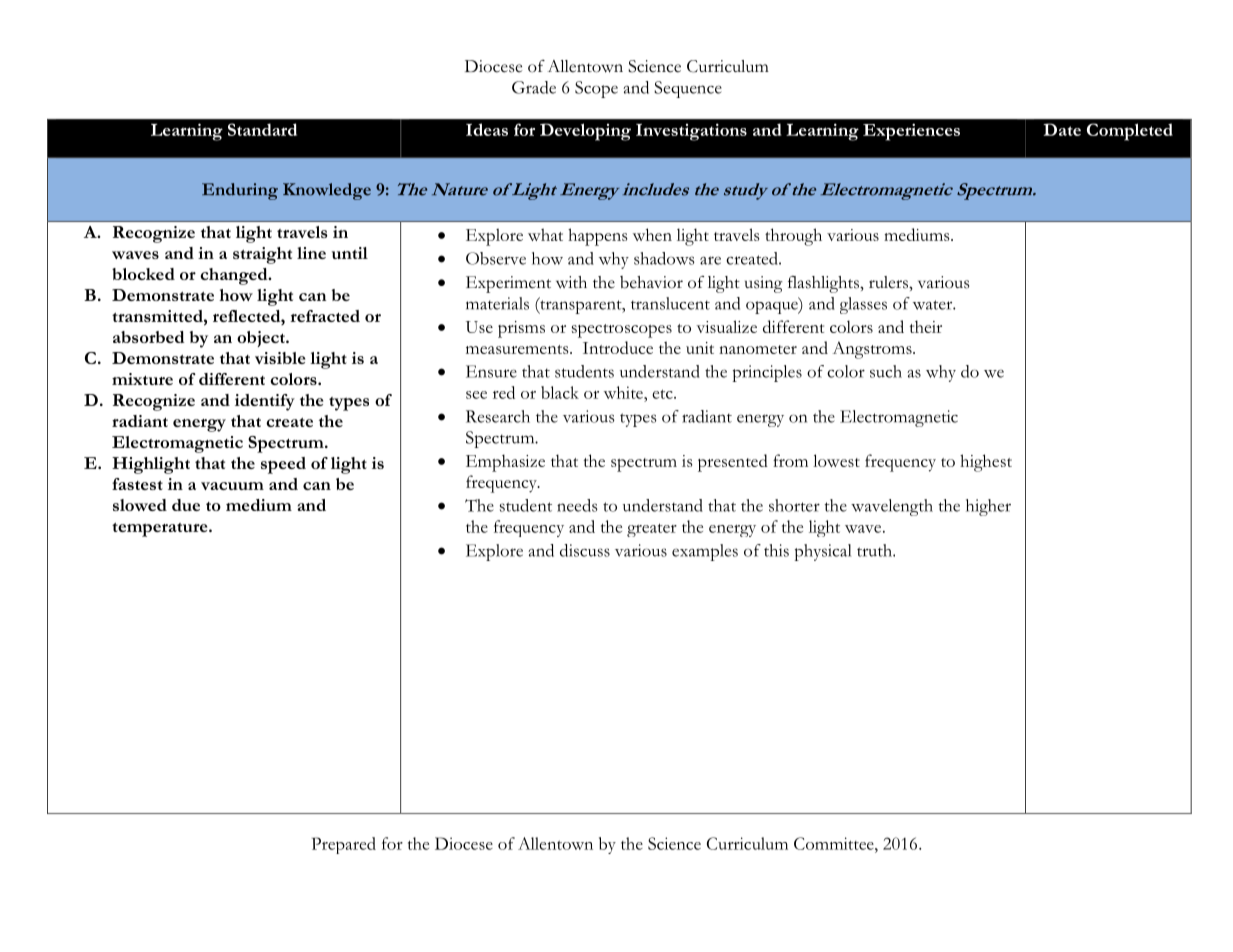  I want to click on shadows, so click(664, 258).
